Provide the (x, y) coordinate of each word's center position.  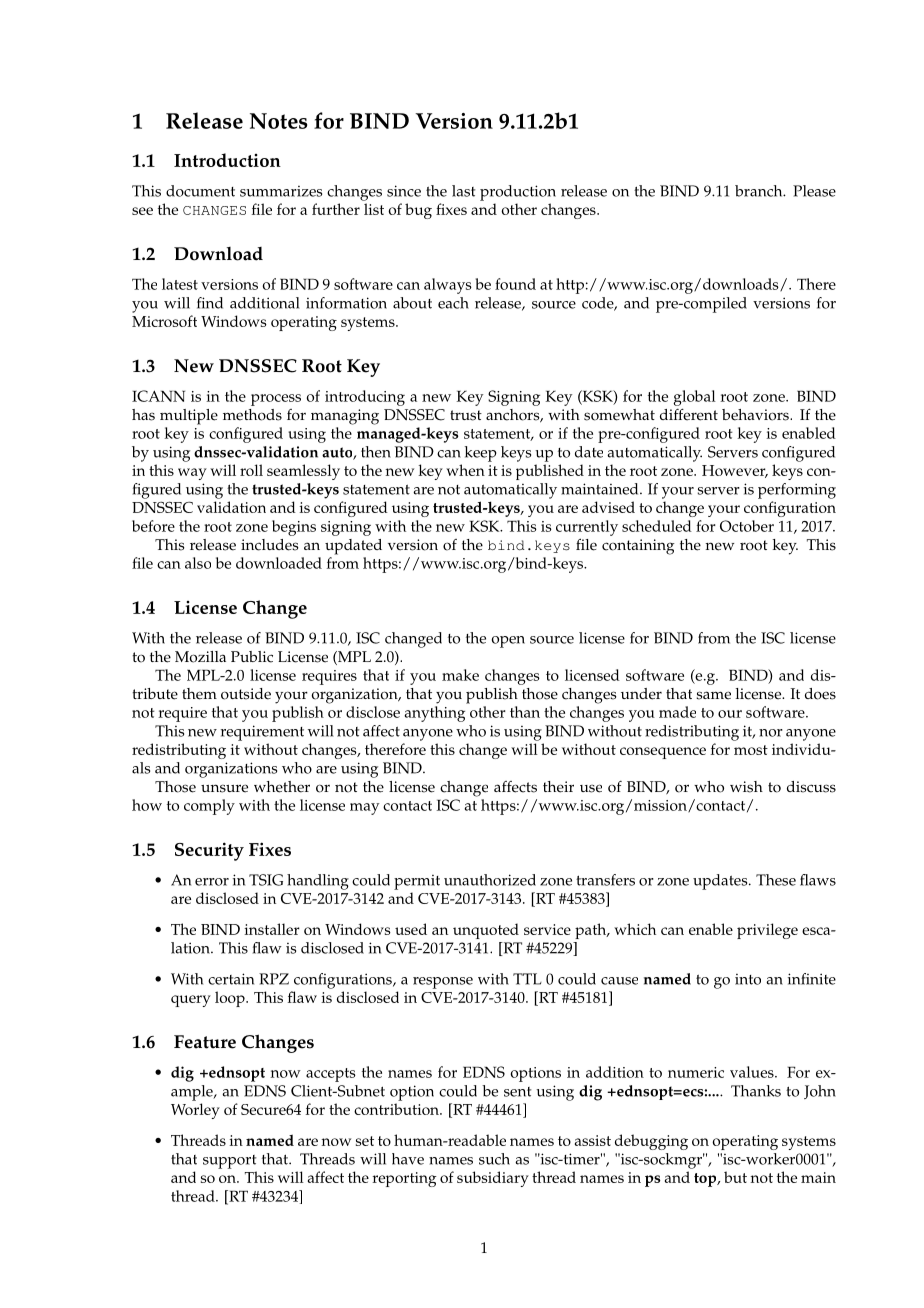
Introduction (227, 160)
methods (252, 415)
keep (481, 454)
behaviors (756, 415)
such (494, 1159)
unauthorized (490, 880)
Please (814, 191)
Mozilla (200, 657)
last (464, 191)
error (212, 882)
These (776, 880)
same (713, 695)
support (230, 1162)
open (508, 642)
